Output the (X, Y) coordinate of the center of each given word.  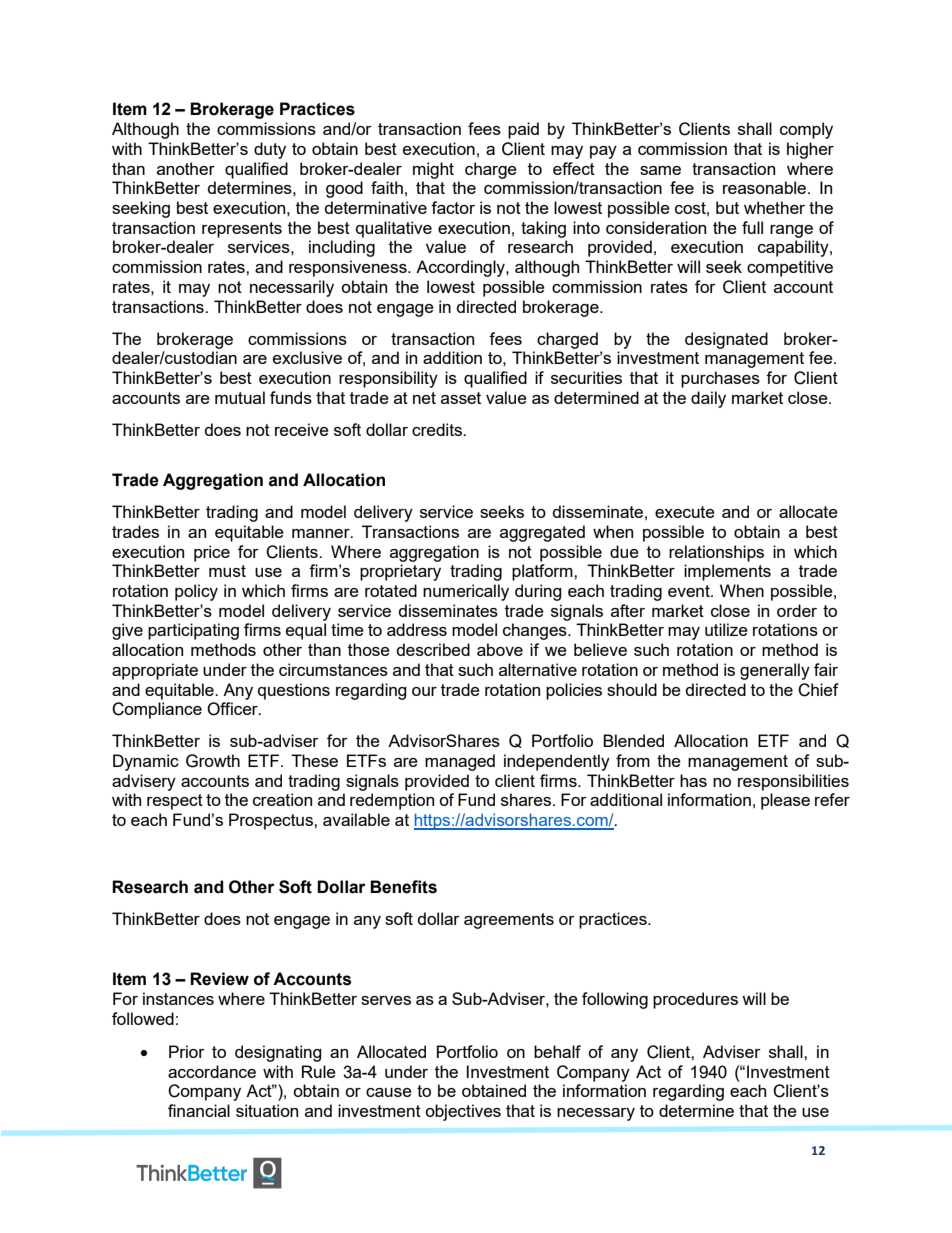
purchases (720, 379)
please (785, 801)
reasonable (766, 187)
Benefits (403, 887)
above (500, 649)
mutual (240, 397)
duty (270, 150)
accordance (212, 1071)
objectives (463, 1112)
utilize (726, 629)
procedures (695, 1000)
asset (461, 398)
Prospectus (272, 821)
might (433, 170)
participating (193, 631)
